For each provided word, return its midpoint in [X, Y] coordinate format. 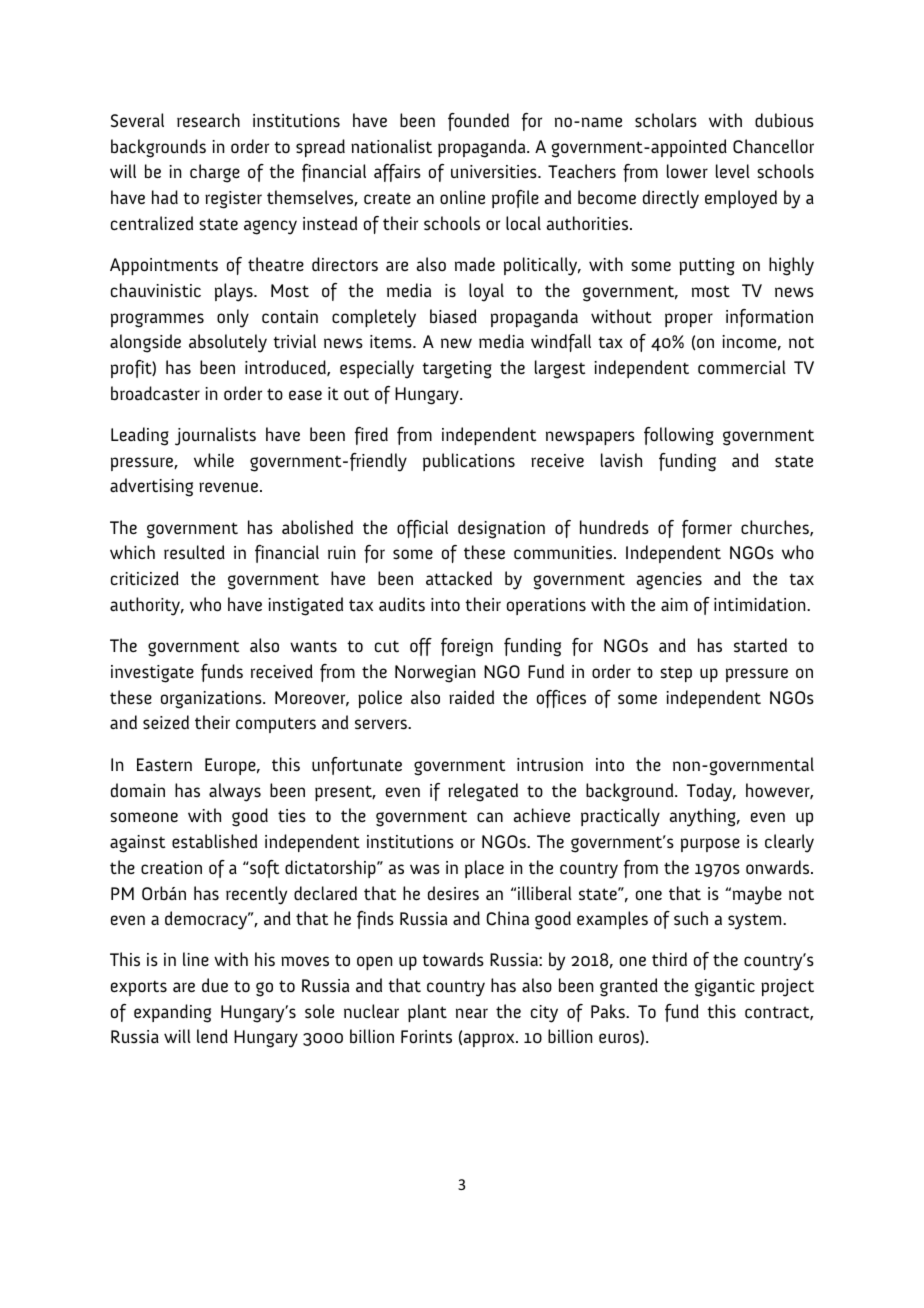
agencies [669, 581]
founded [478, 122]
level [733, 171]
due [215, 985]
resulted [194, 552]
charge [215, 173]
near [472, 1013]
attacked [459, 578]
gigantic [725, 988]
